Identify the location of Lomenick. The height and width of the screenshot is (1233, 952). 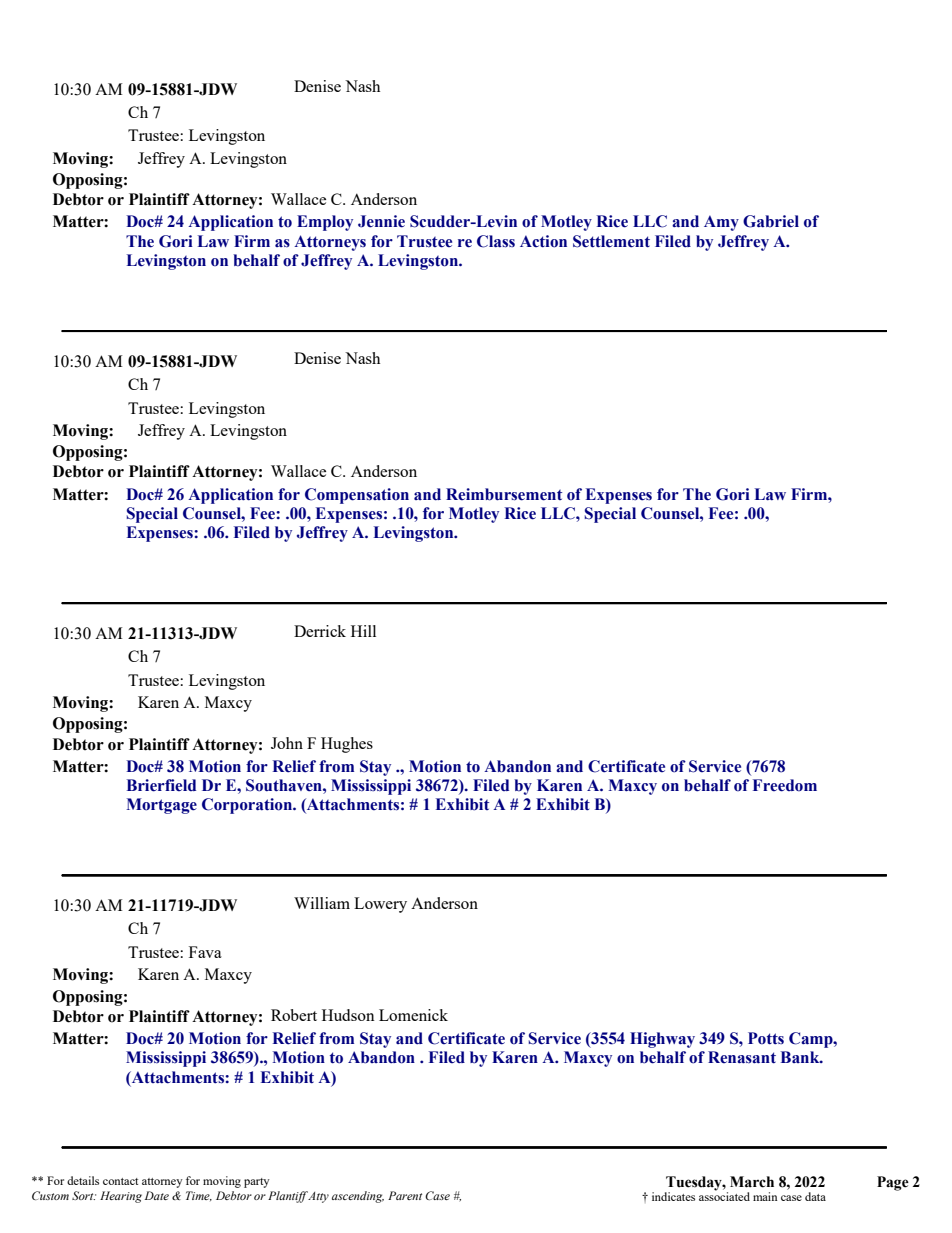
(413, 1015).
